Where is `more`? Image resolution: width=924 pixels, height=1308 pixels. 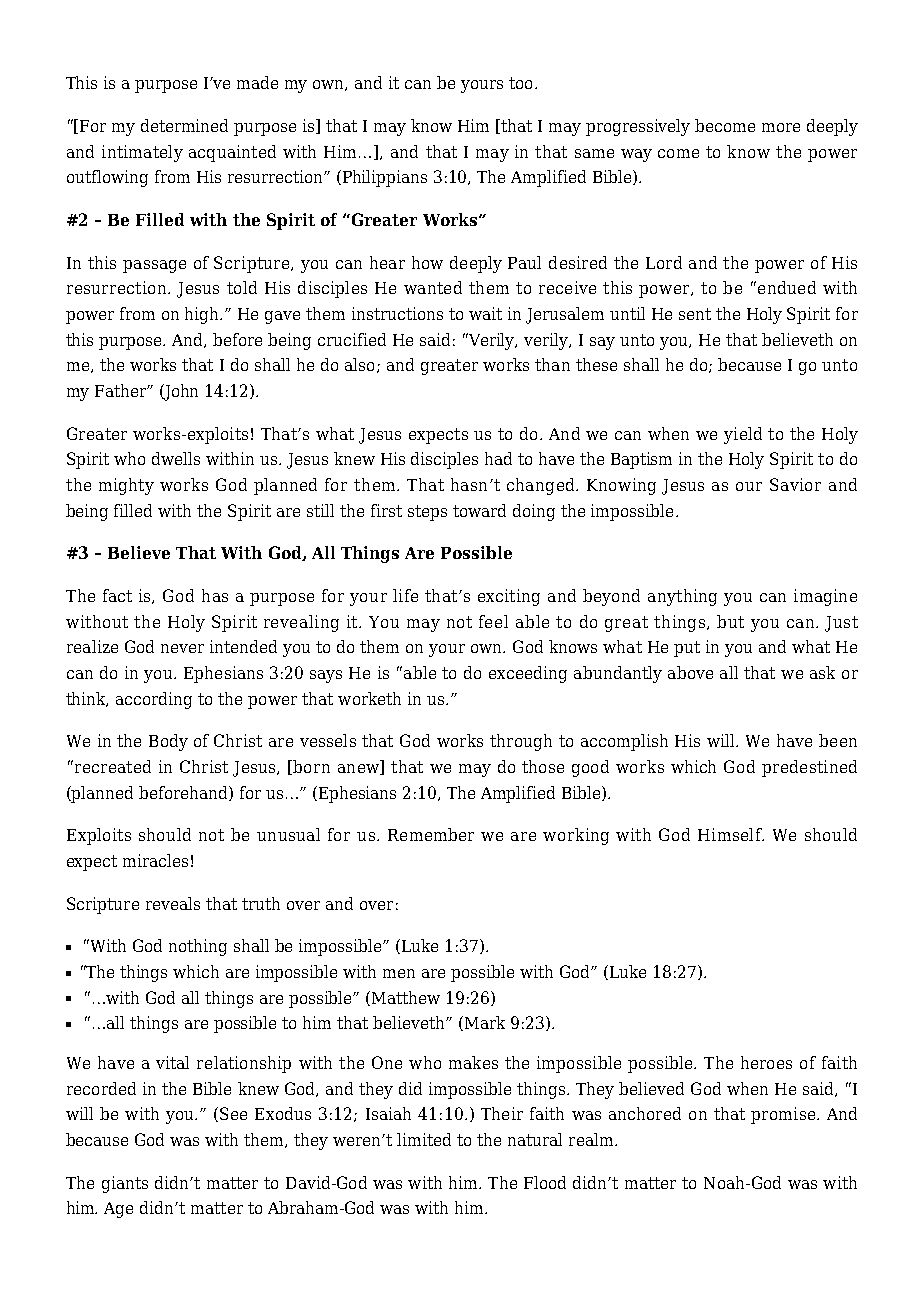 more is located at coordinates (781, 127).
